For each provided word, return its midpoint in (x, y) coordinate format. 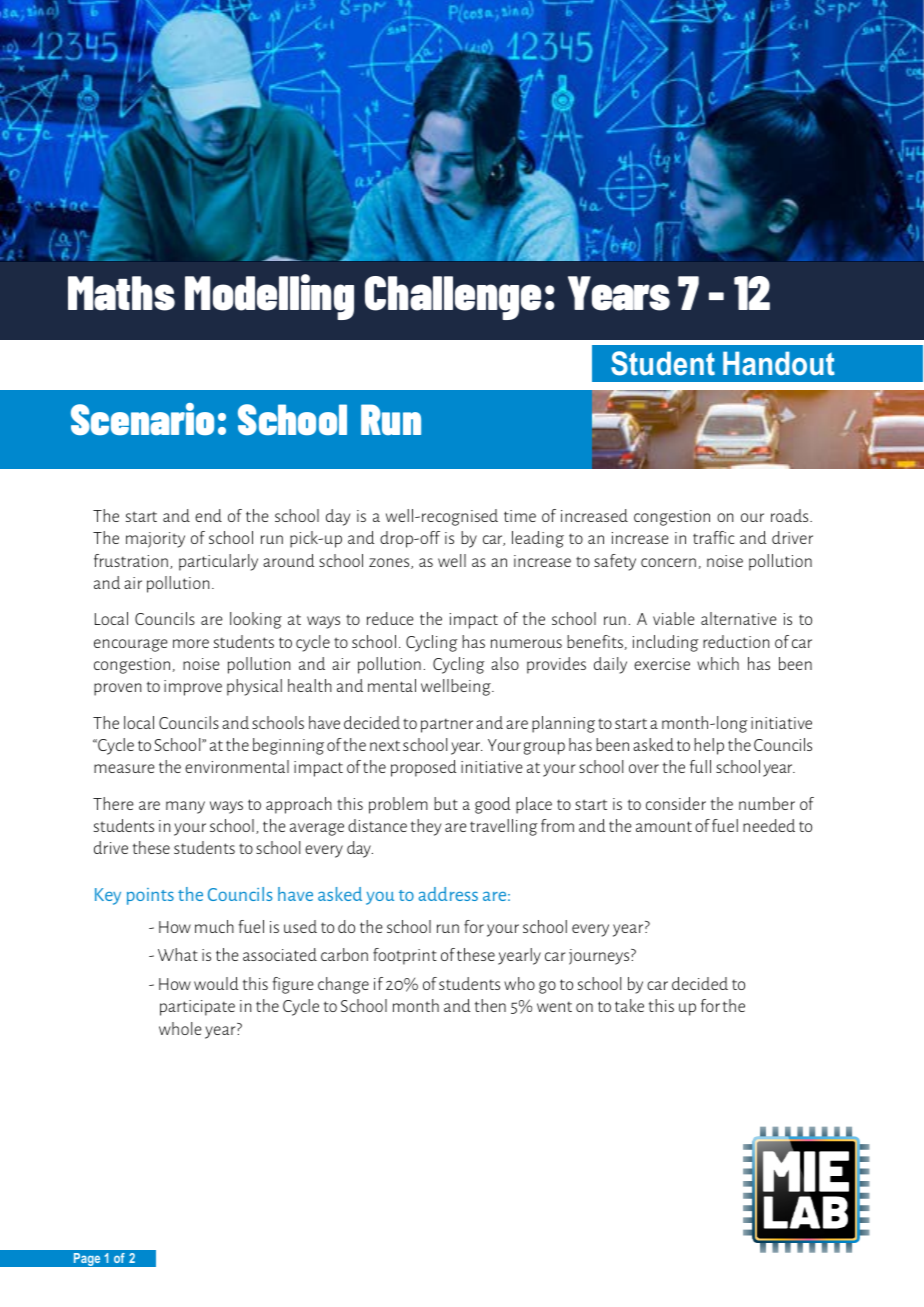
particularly (218, 562)
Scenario (142, 419)
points (150, 896)
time (520, 516)
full (700, 766)
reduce (390, 618)
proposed (423, 768)
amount (664, 826)
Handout (779, 364)
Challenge (453, 298)
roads (791, 515)
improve (193, 688)
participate (197, 1008)
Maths (121, 293)
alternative (739, 618)
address (448, 894)
